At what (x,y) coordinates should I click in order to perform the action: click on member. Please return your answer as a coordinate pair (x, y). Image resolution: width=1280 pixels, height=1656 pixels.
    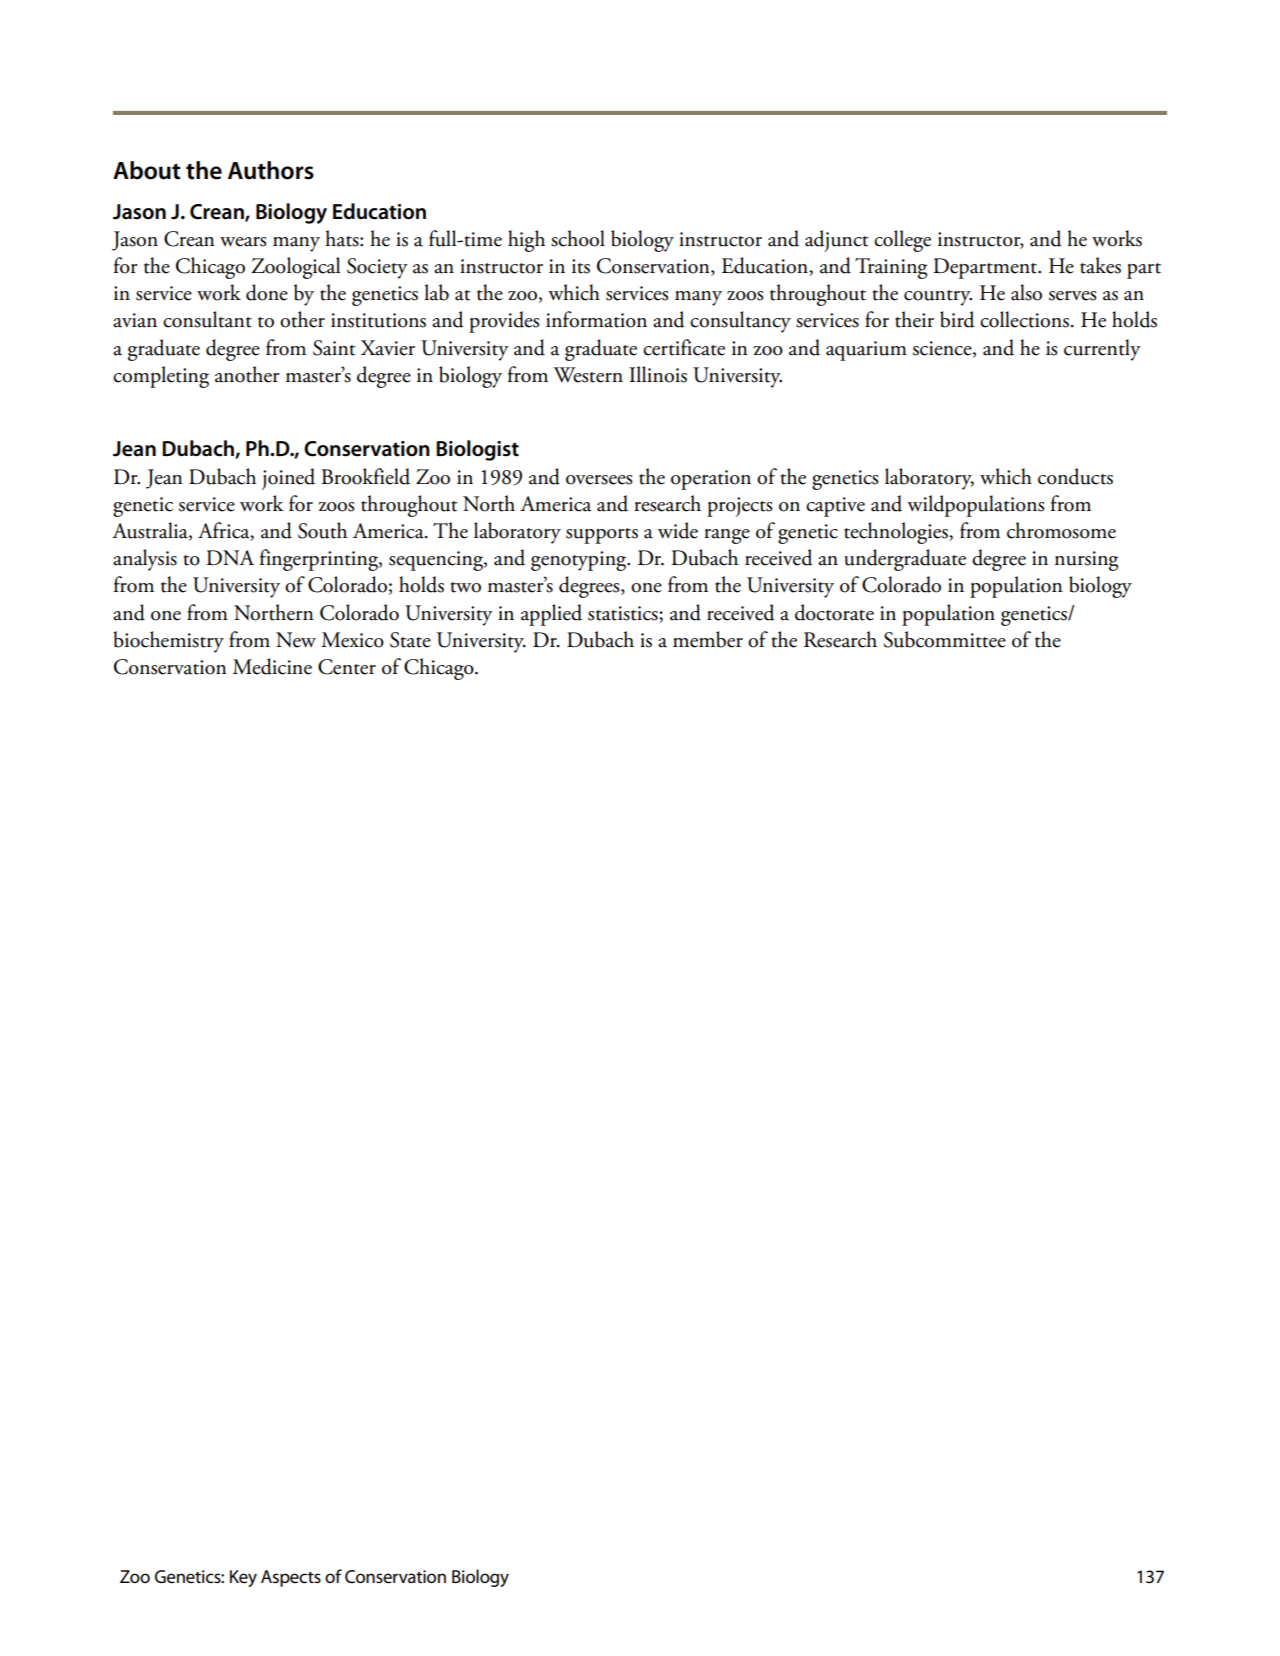
    Looking at the image, I should click on (708, 639).
